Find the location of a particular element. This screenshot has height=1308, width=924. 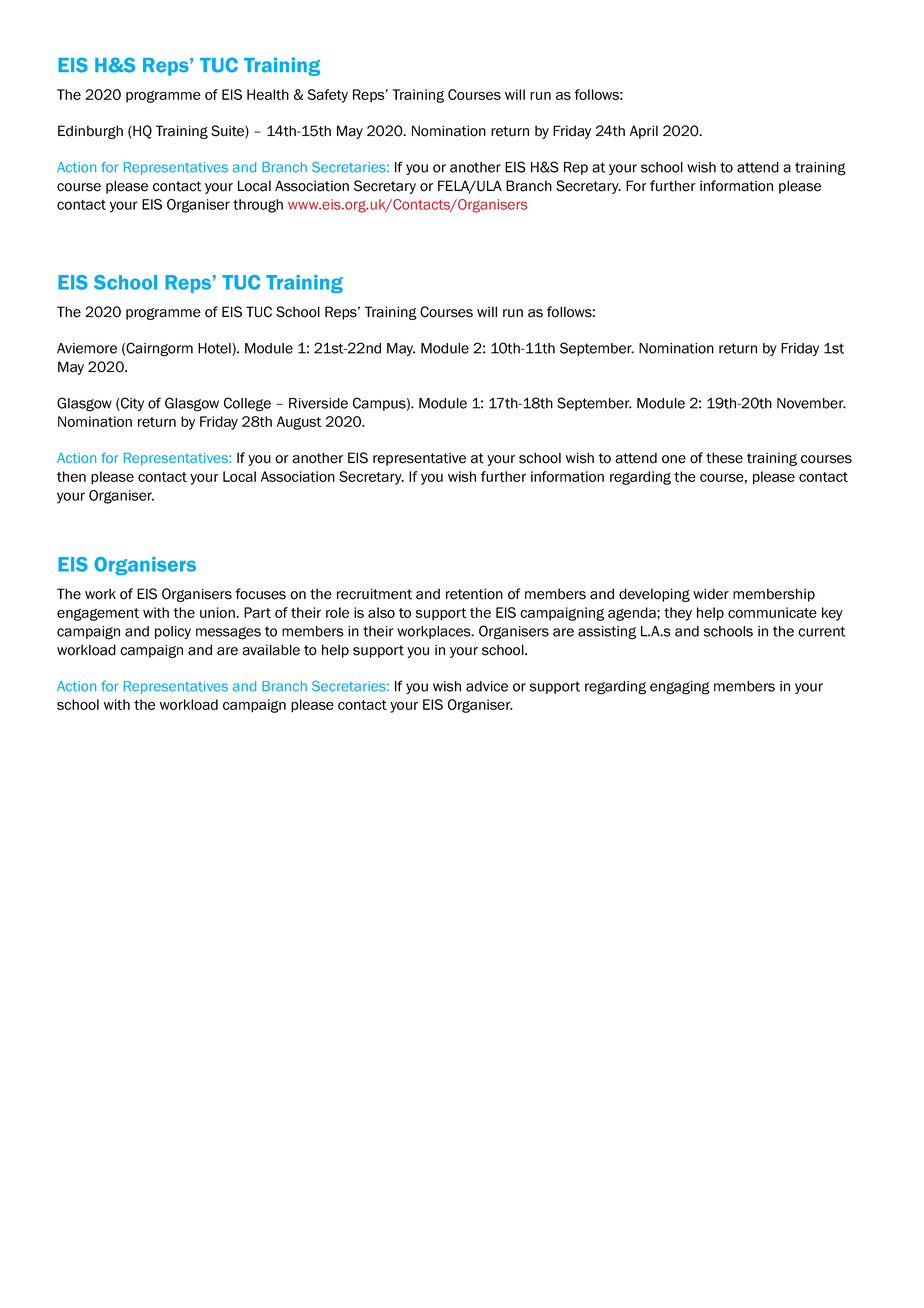

April is located at coordinates (644, 132).
